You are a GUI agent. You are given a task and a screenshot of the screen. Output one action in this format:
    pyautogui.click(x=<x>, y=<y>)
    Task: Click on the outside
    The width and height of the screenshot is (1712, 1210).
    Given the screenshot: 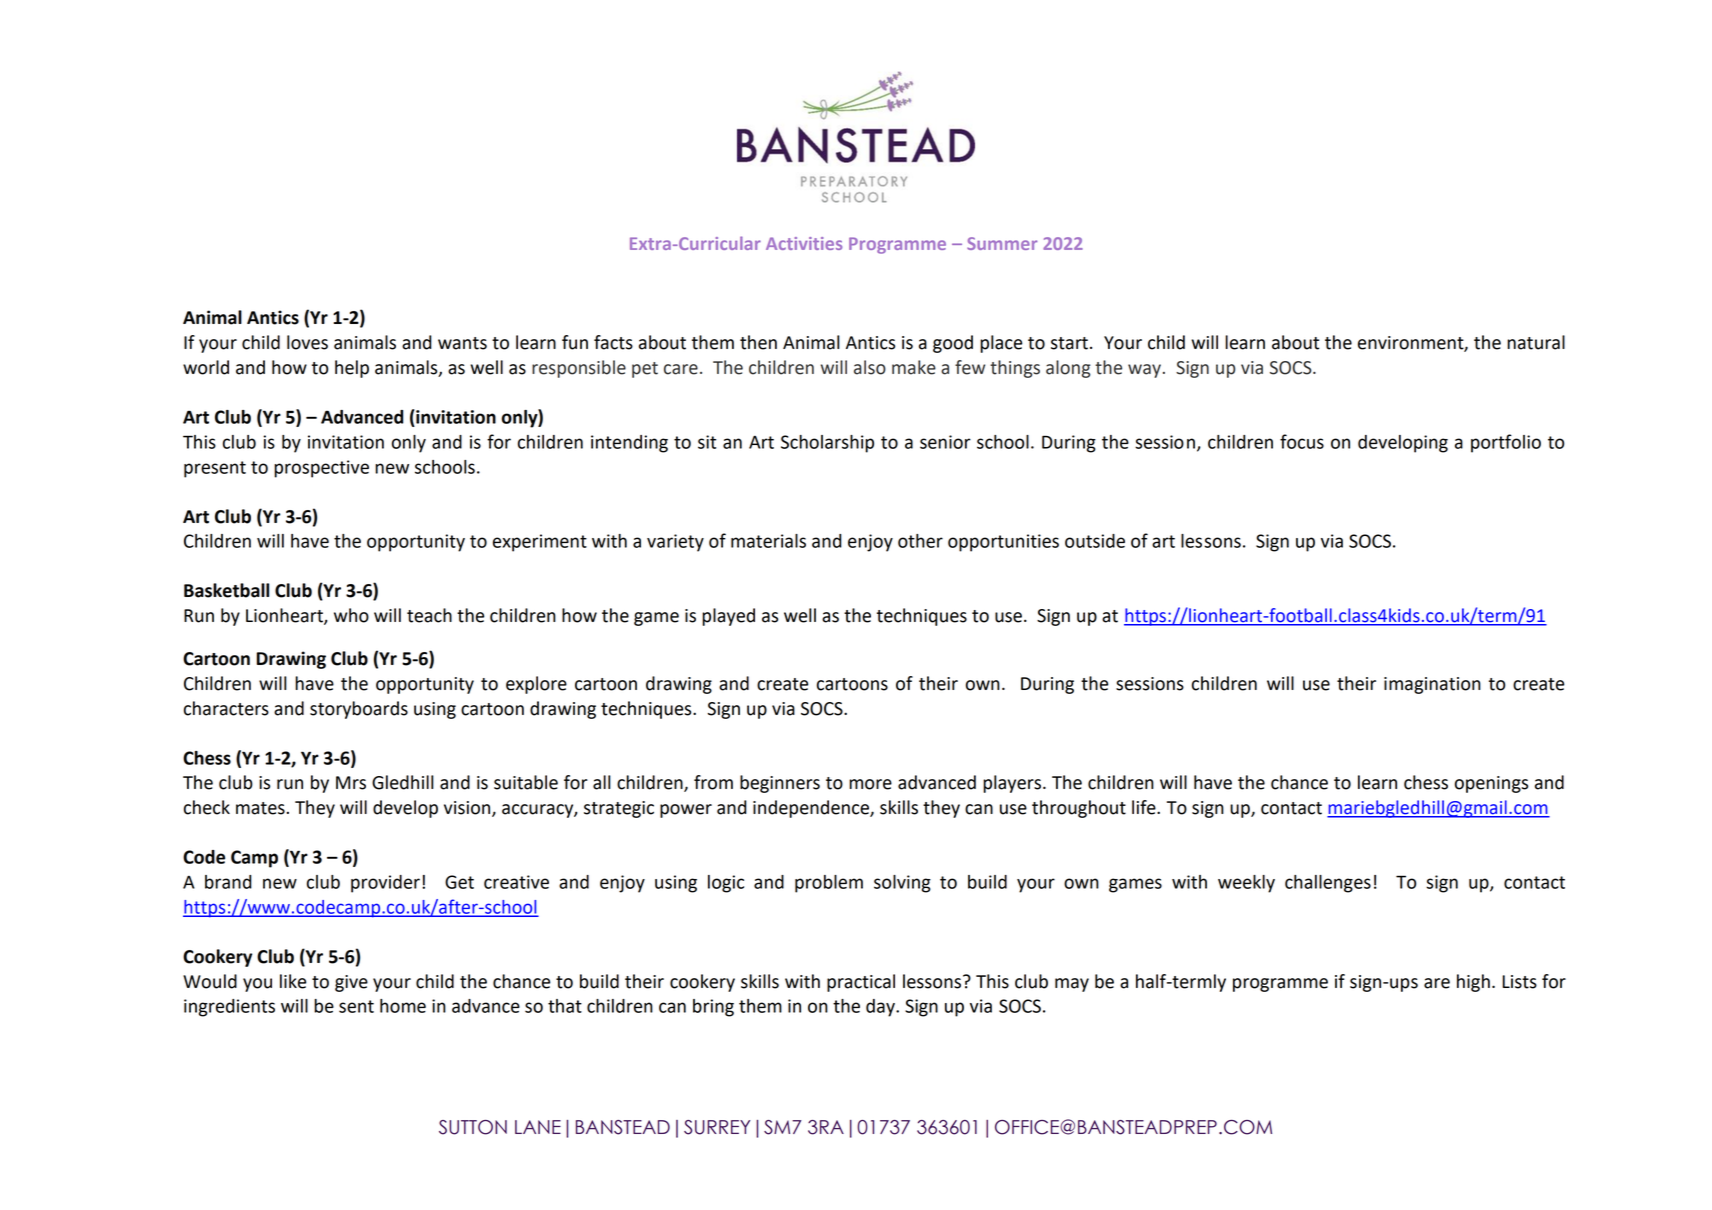 What is the action you would take?
    pyautogui.click(x=1095, y=541)
